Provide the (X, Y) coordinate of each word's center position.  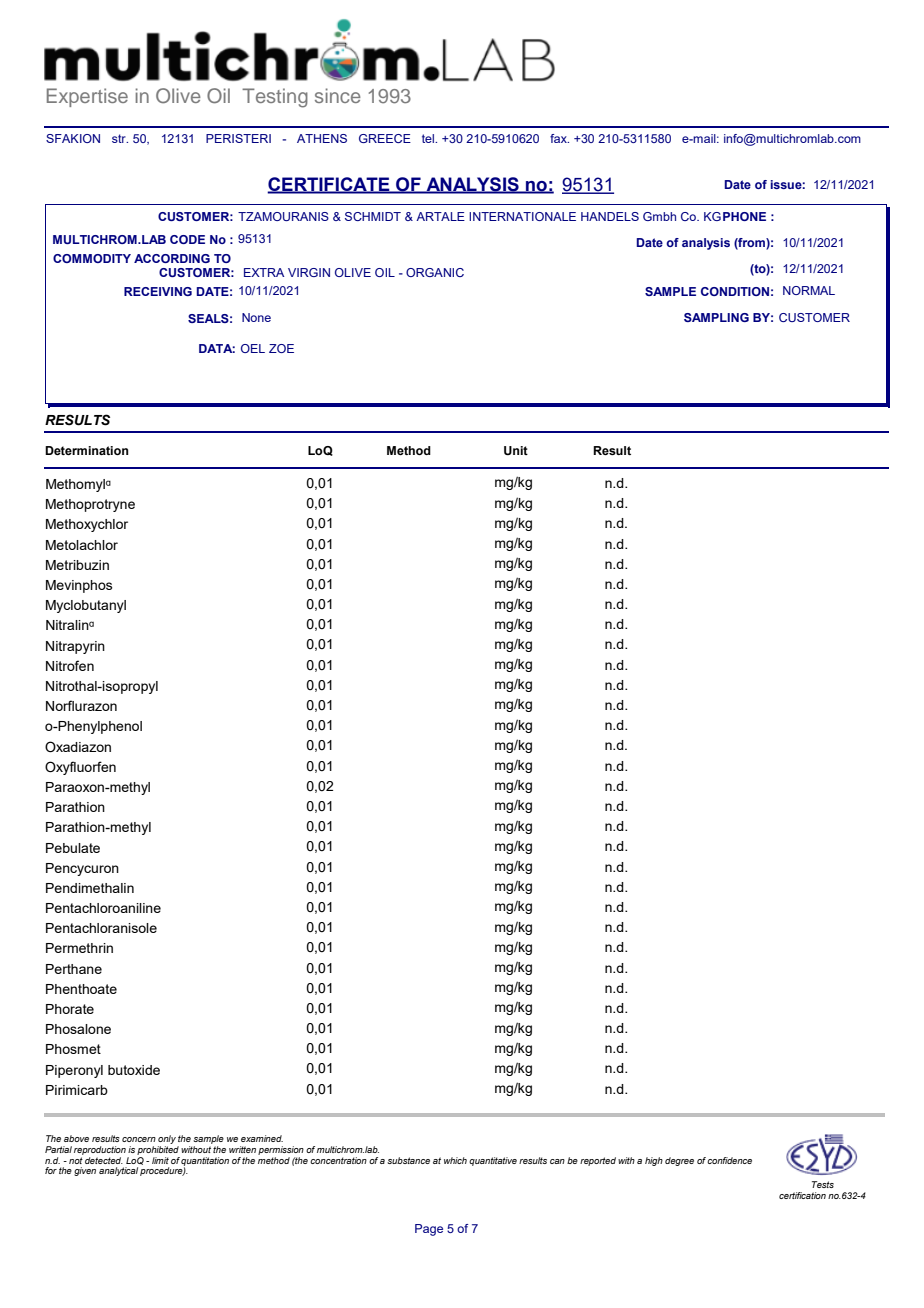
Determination (87, 450)
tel (429, 138)
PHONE (744, 216)
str (120, 138)
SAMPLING (716, 317)
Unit (516, 451)
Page (429, 1230)
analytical (118, 1171)
